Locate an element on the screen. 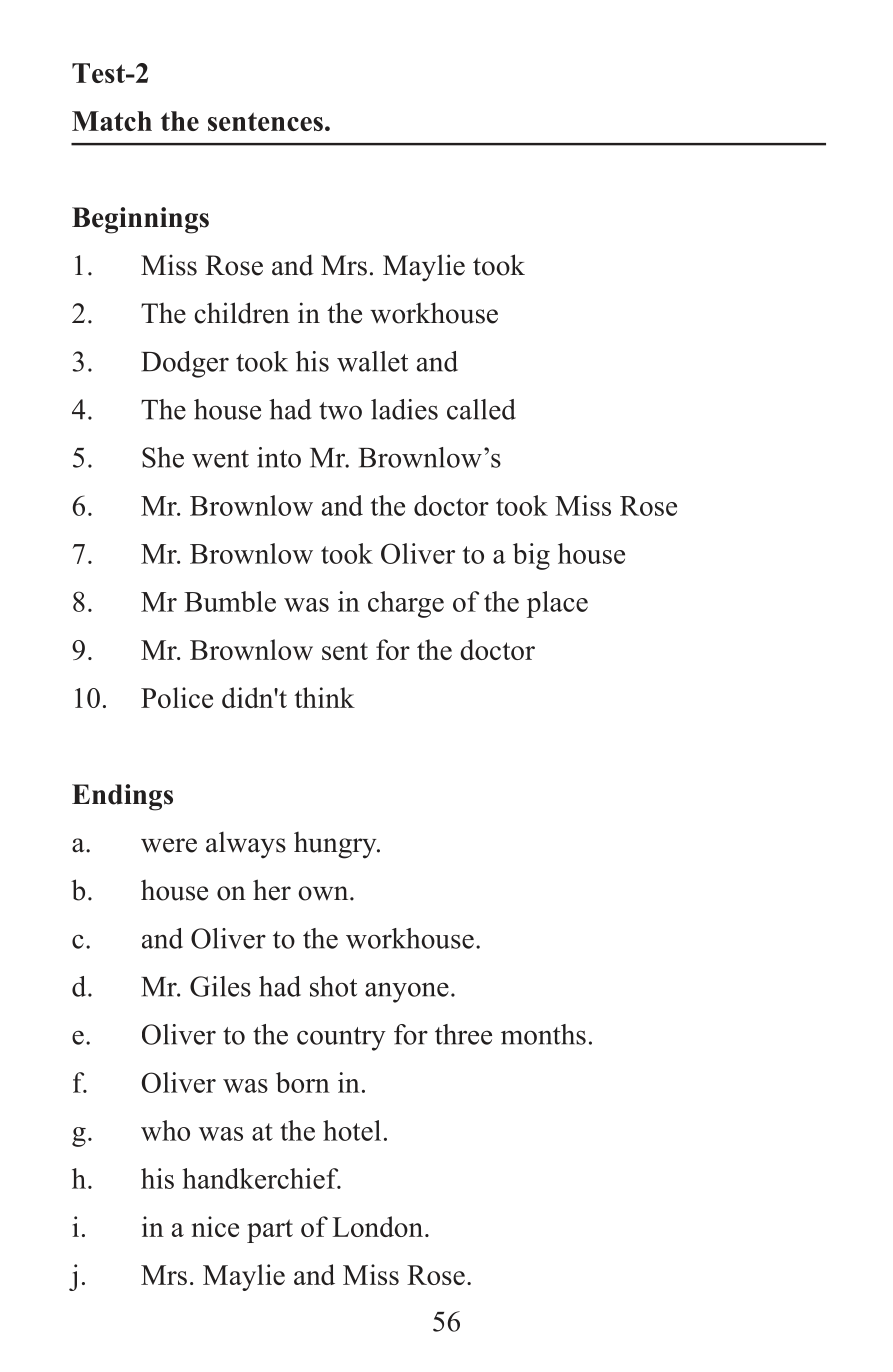  children is located at coordinates (242, 313).
